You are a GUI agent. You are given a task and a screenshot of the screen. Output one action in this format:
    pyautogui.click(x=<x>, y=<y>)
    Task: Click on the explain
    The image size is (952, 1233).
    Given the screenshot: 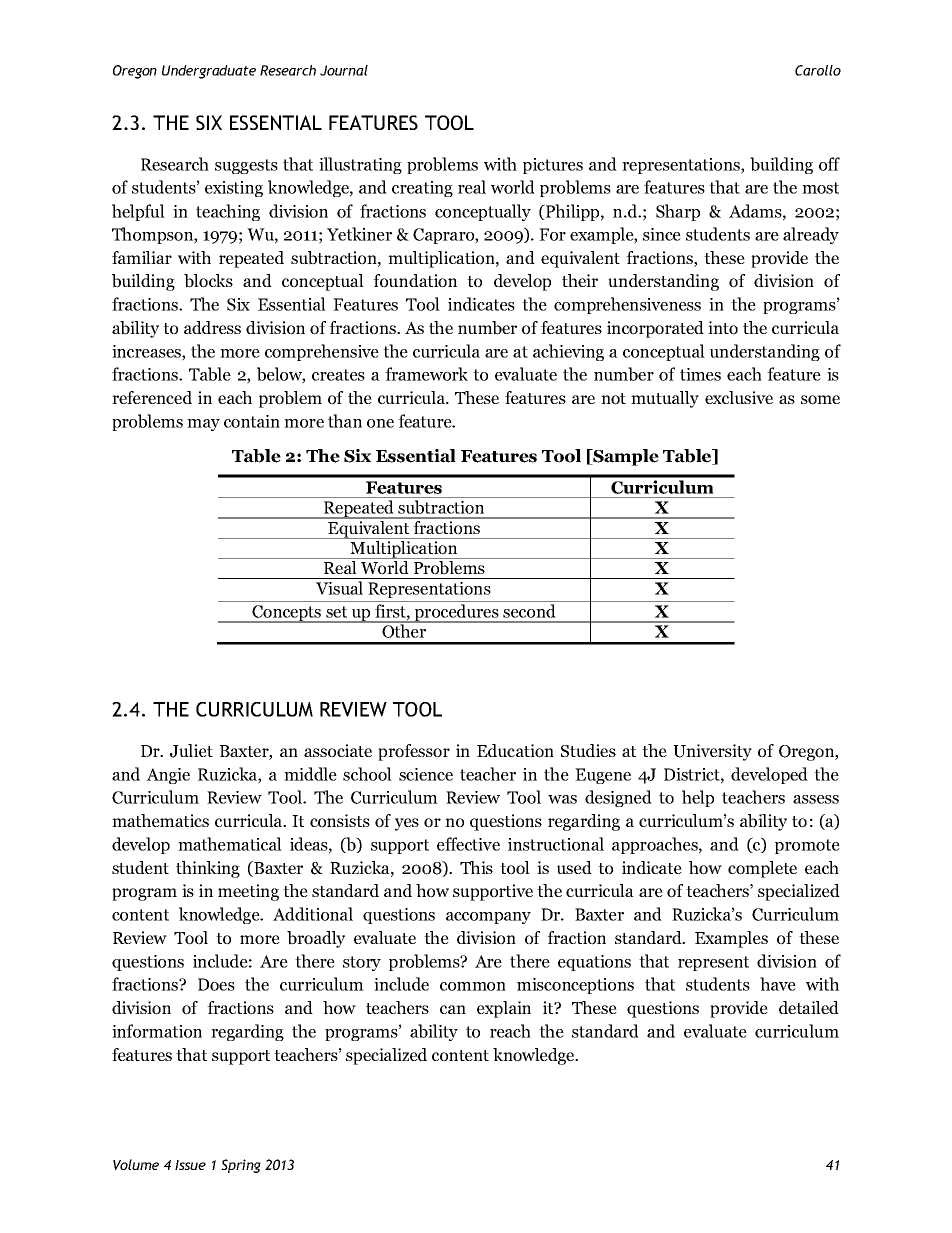 What is the action you would take?
    pyautogui.click(x=504, y=1009)
